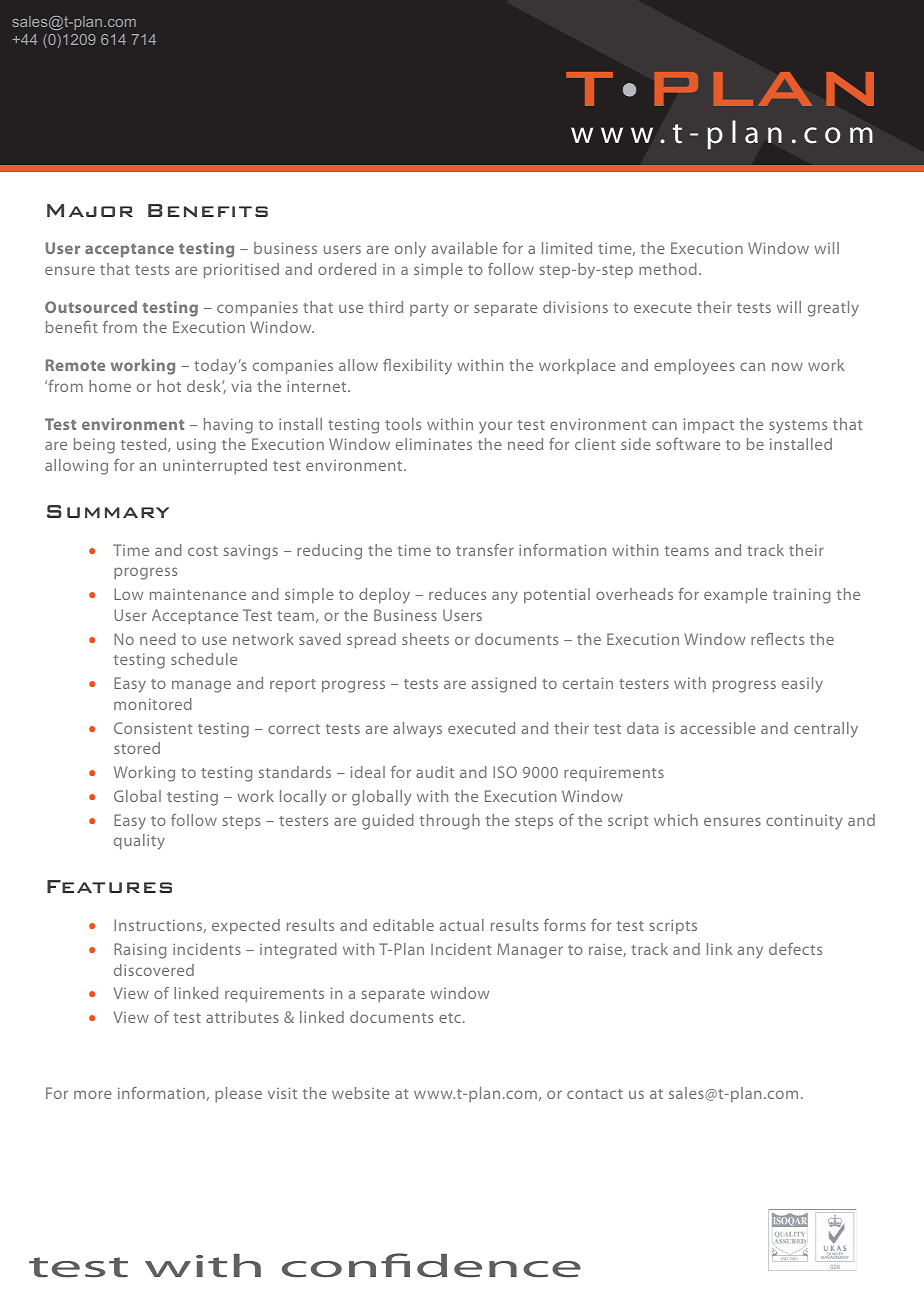 This screenshot has width=924, height=1311. I want to click on continuity, so click(804, 822).
